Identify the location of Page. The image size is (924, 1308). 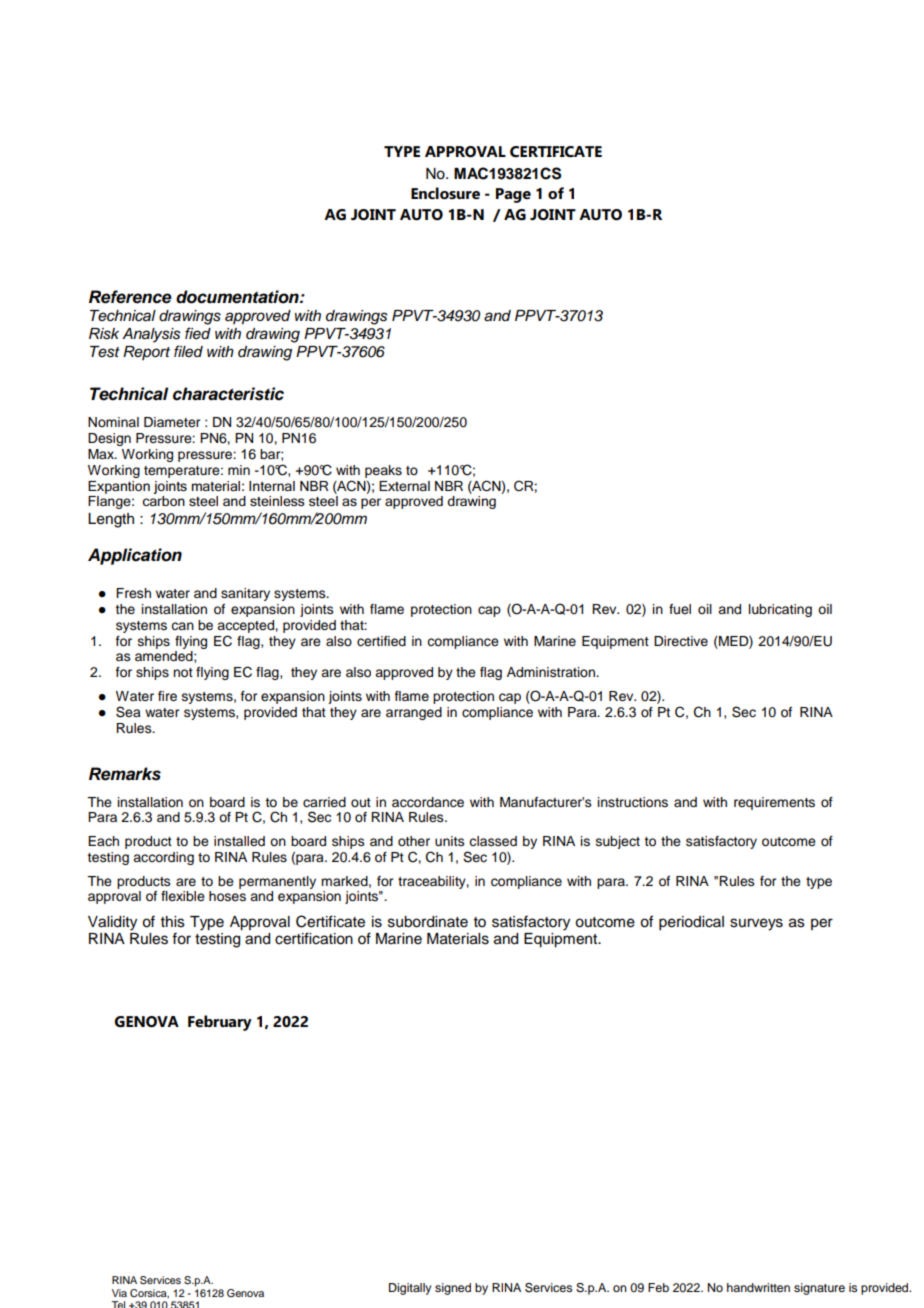
(513, 195).
